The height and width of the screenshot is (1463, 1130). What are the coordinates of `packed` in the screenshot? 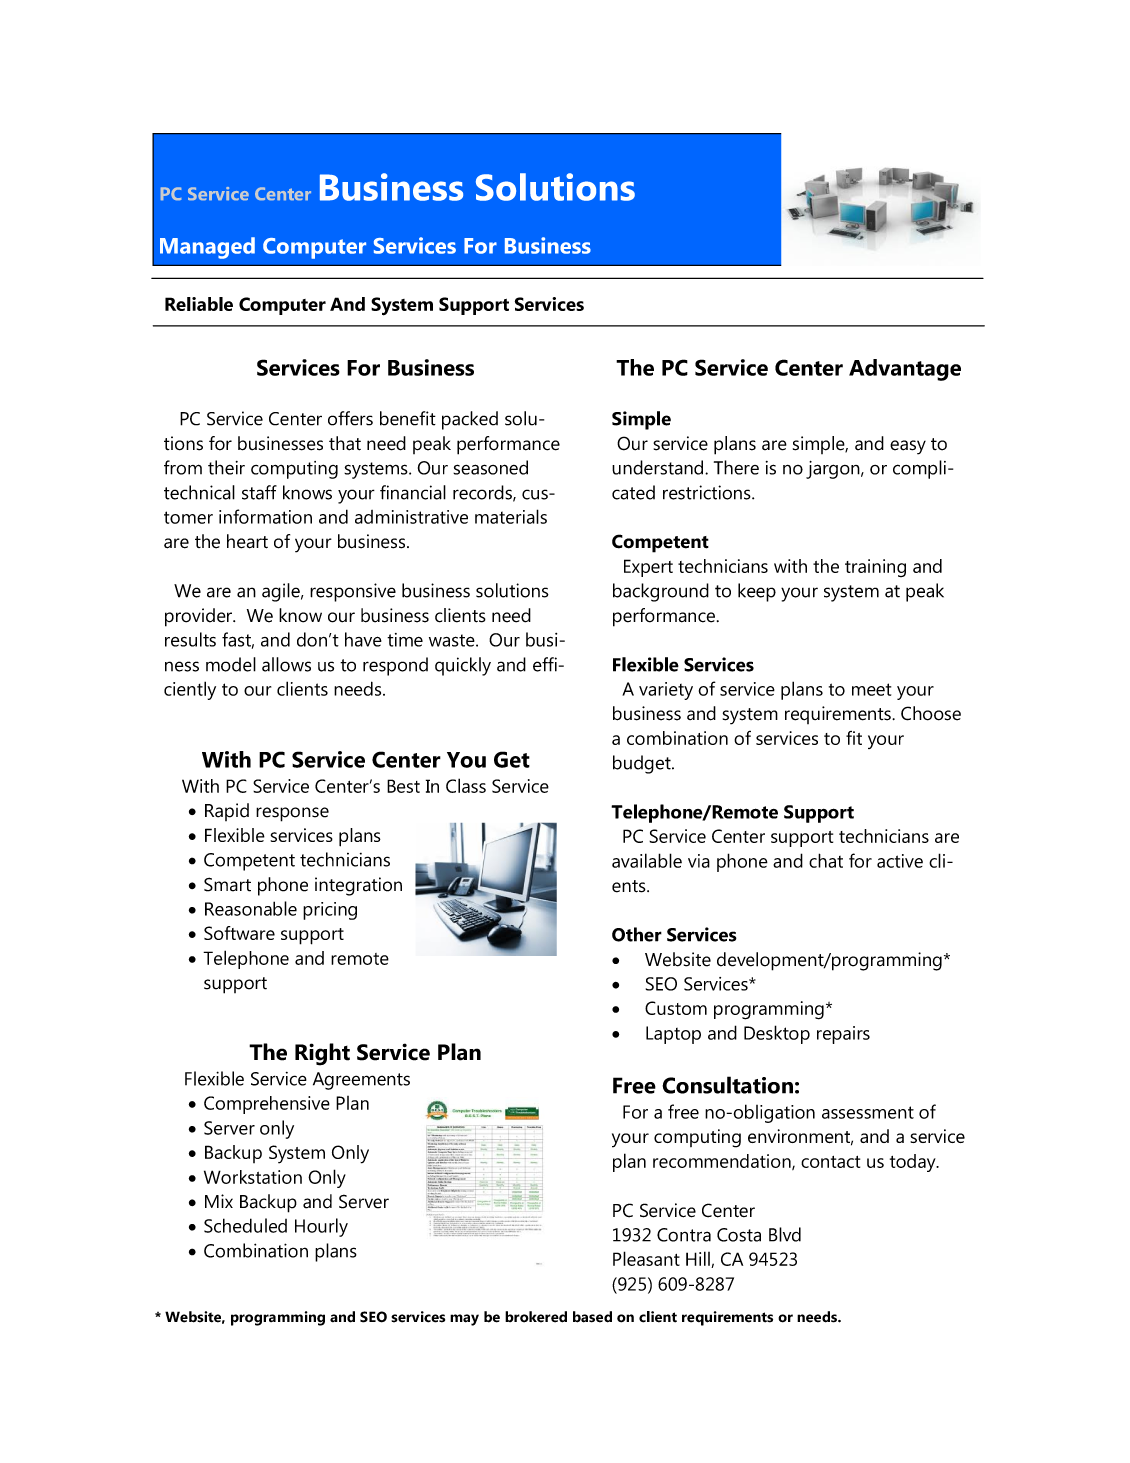 It's located at (470, 420).
